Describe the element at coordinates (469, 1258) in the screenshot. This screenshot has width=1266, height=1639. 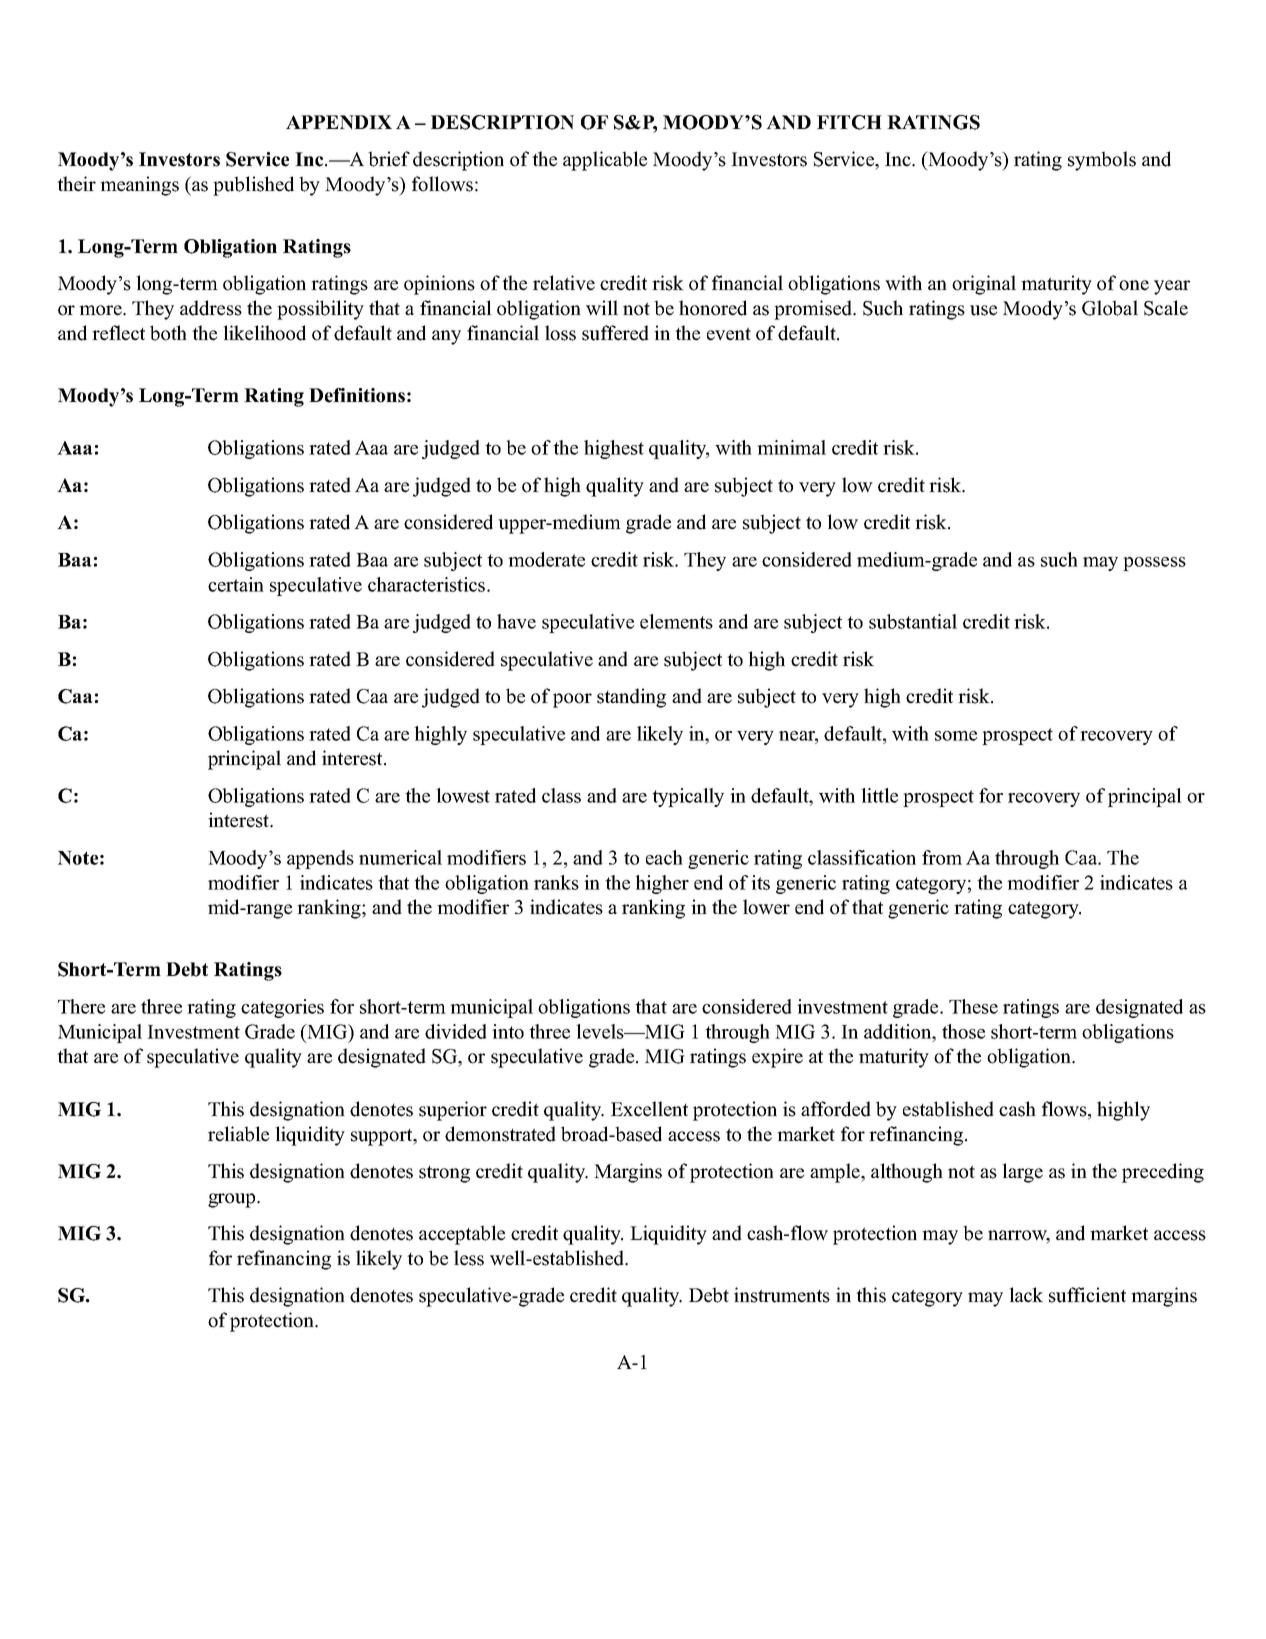
I see `less` at that location.
